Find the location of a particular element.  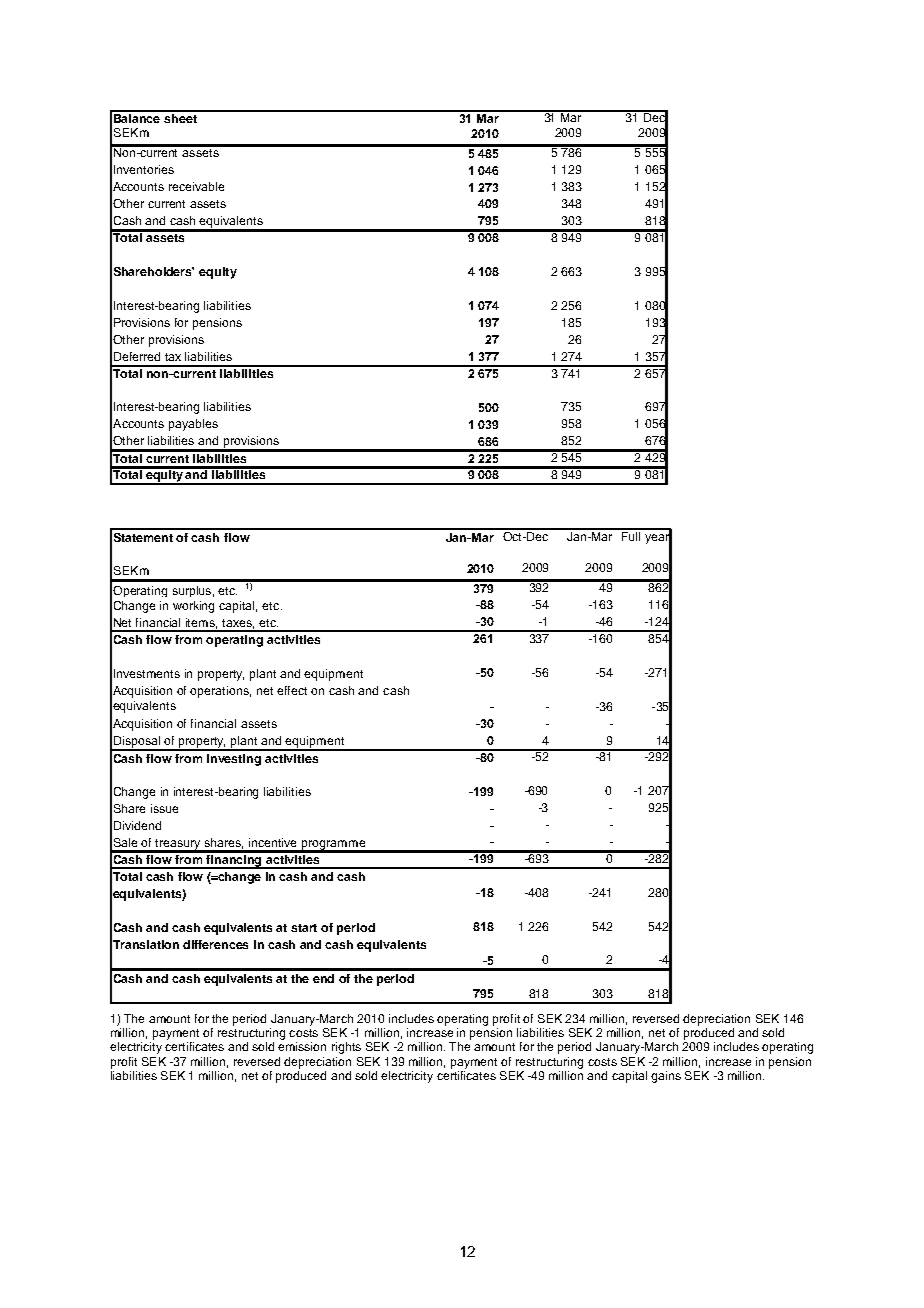

Deferred is located at coordinates (137, 356).
